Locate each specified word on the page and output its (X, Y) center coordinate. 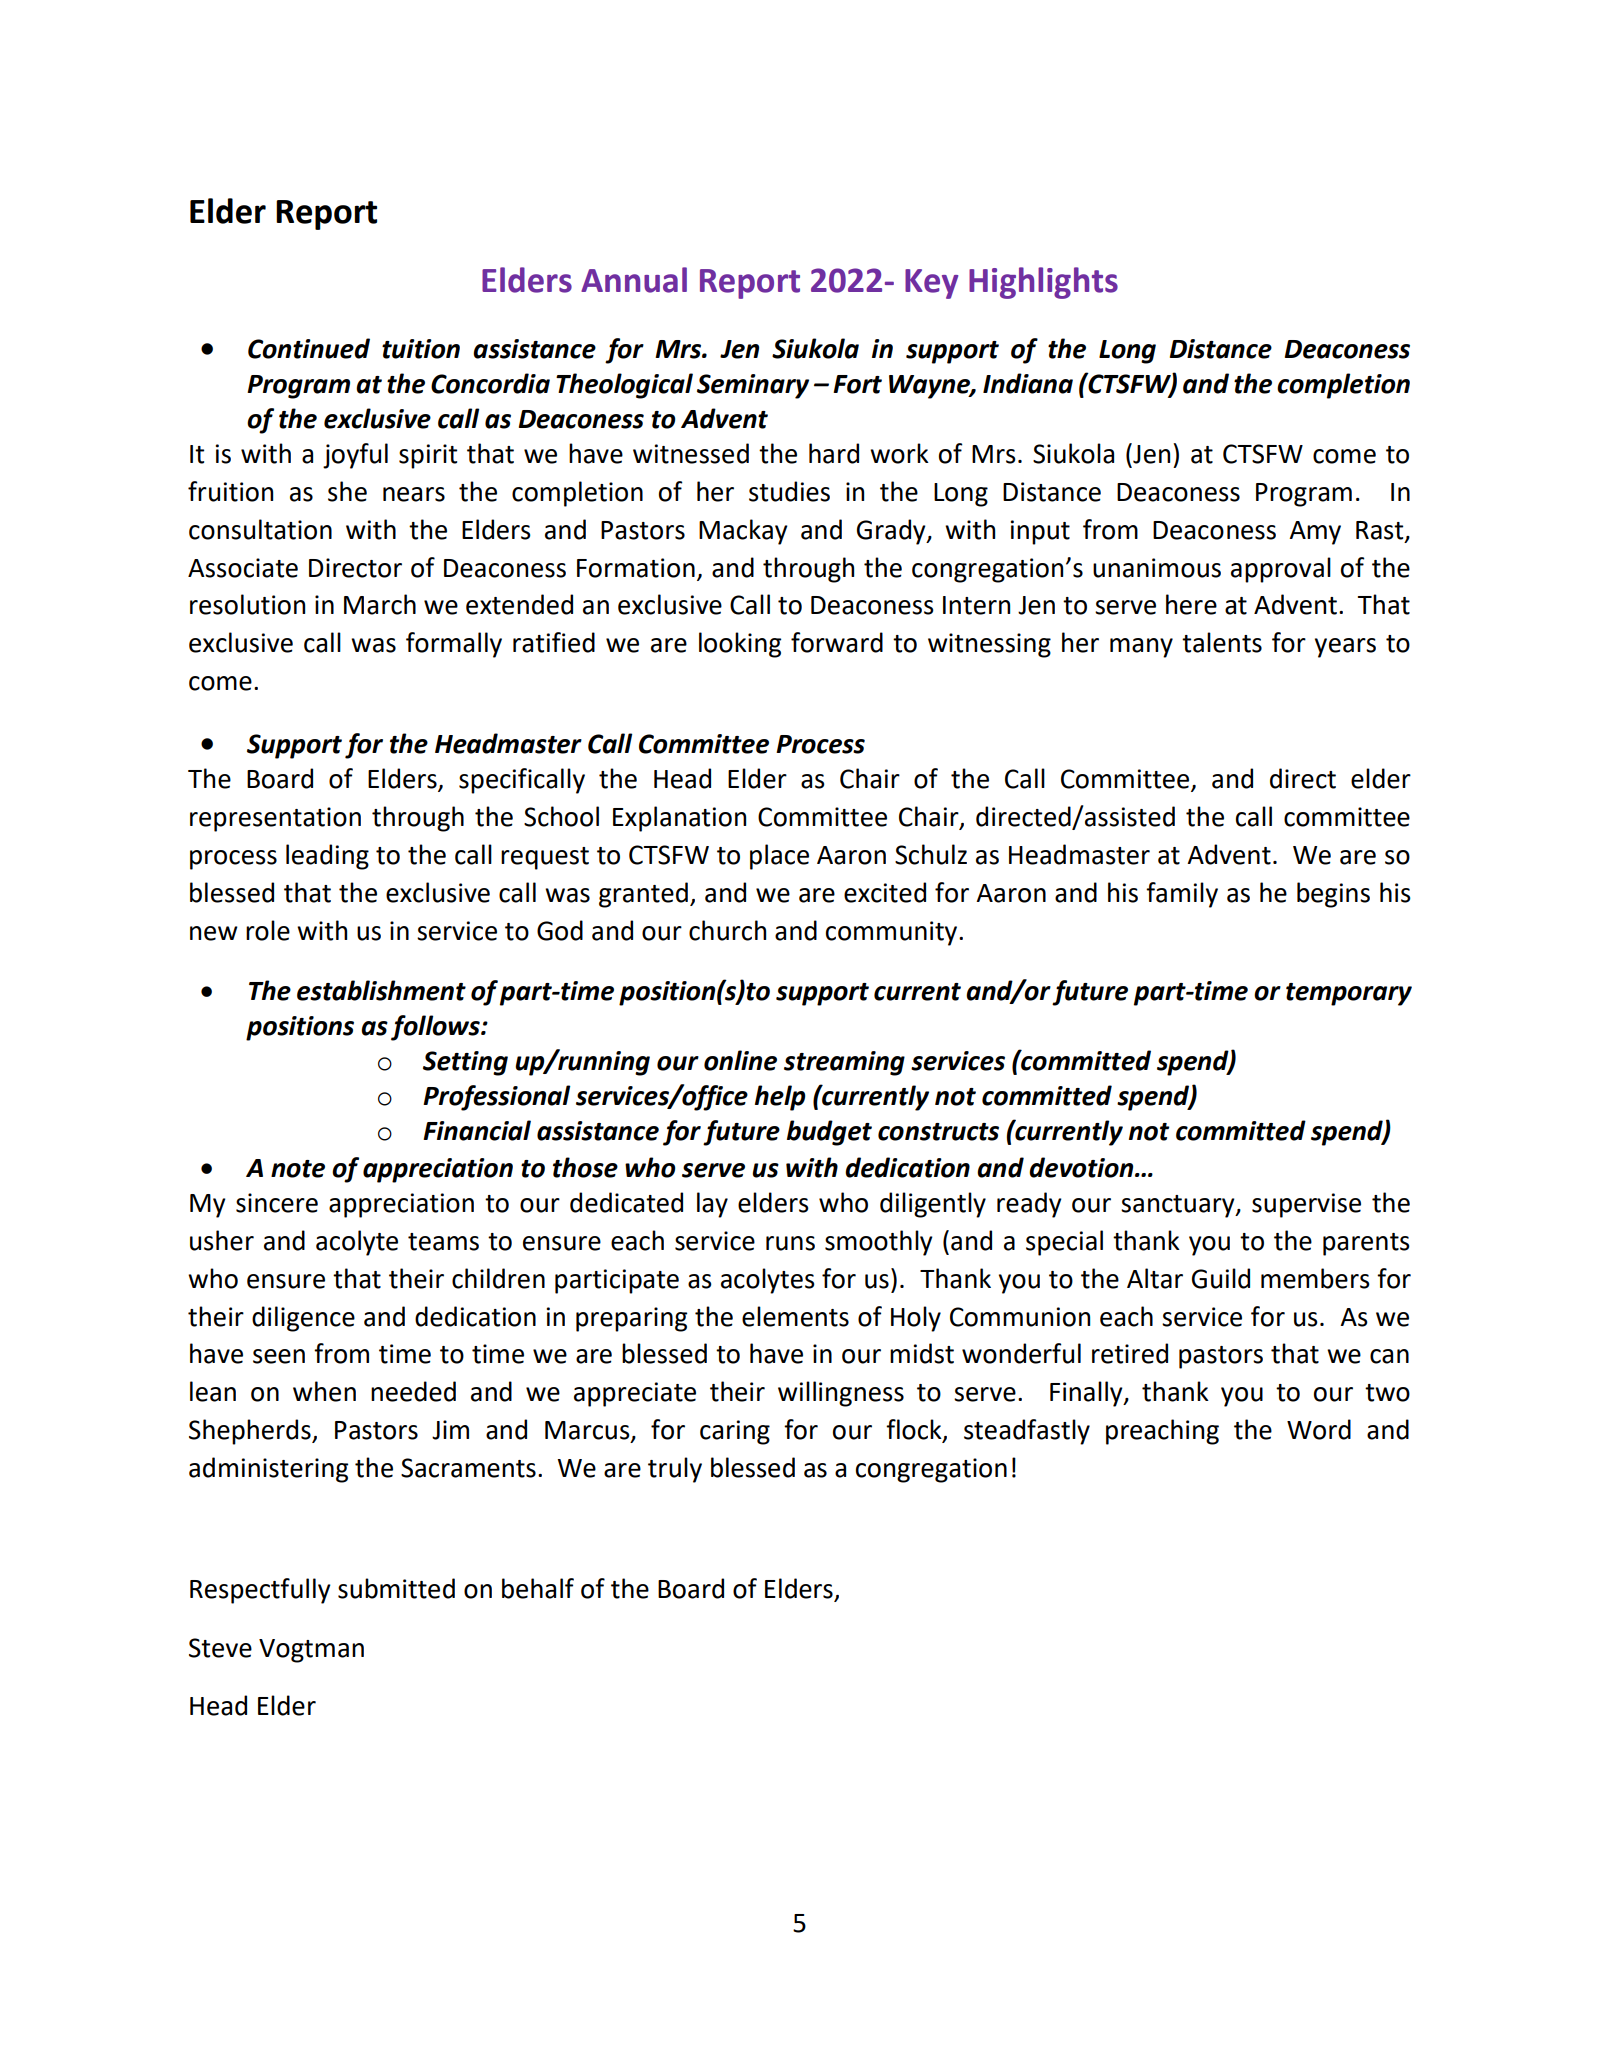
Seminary (753, 386)
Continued (309, 348)
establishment (381, 990)
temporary (1349, 994)
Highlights (1043, 283)
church (727, 930)
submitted (396, 1588)
